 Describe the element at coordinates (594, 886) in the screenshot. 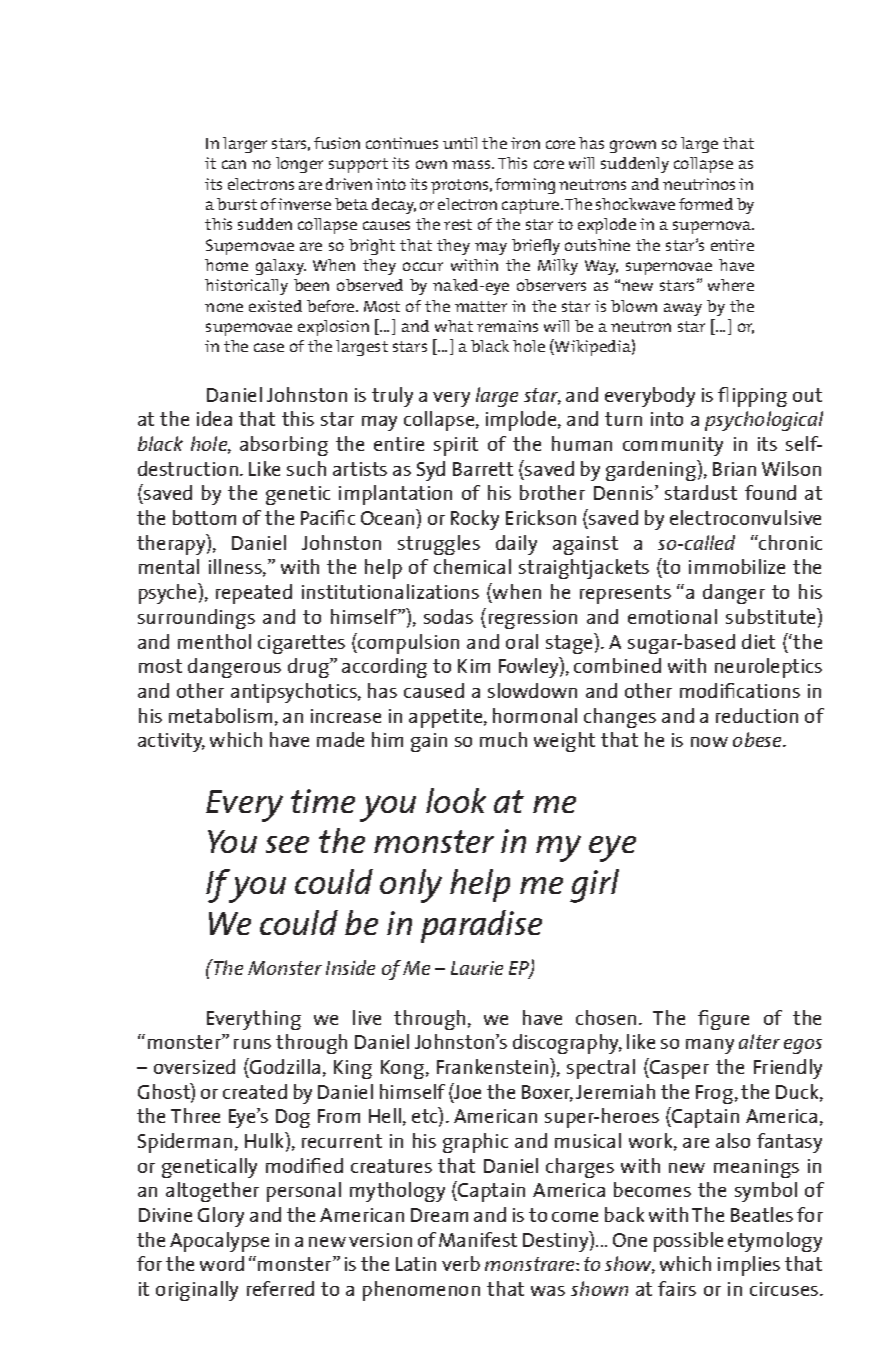

I see `girl` at that location.
